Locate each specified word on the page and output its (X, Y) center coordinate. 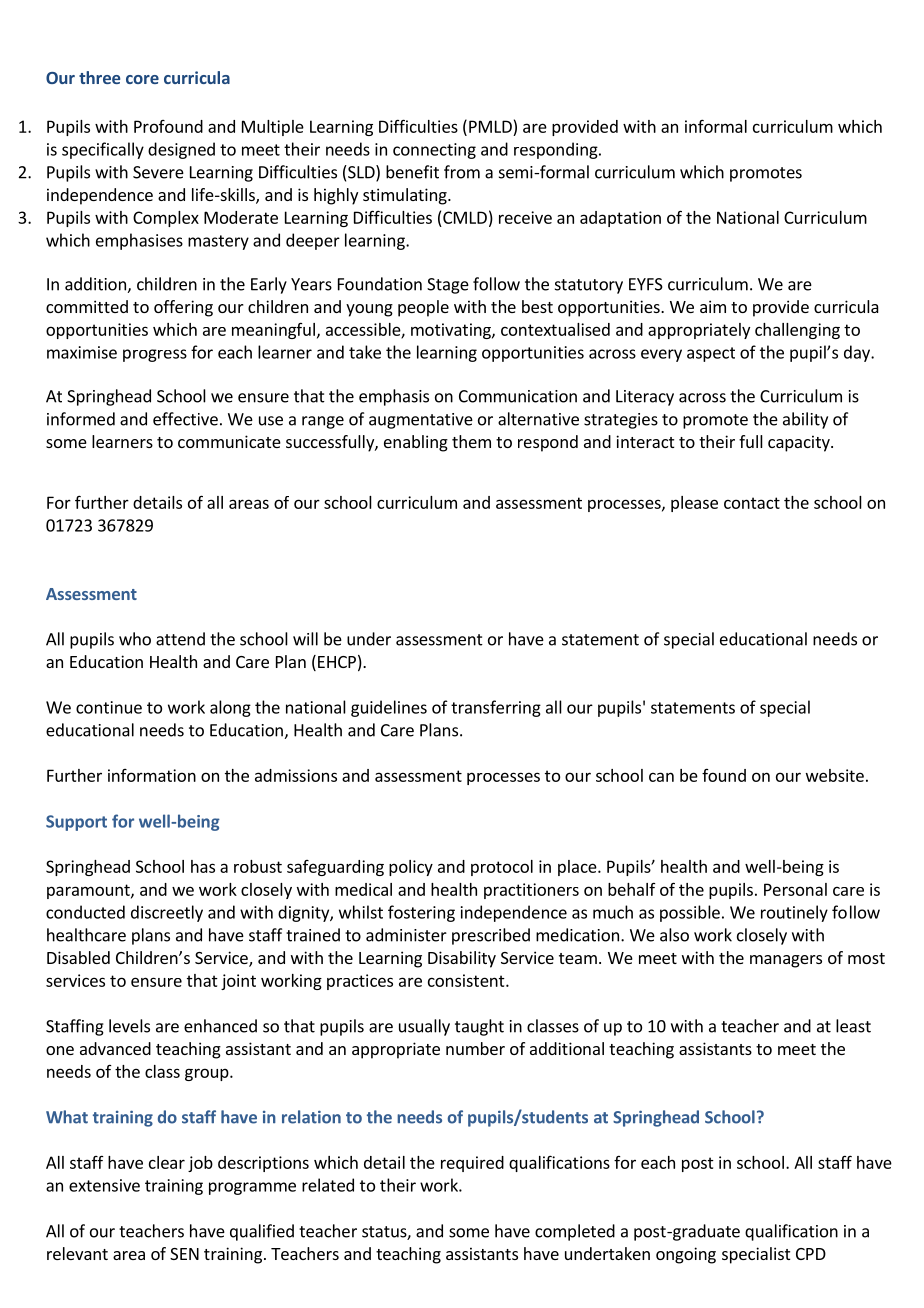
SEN (184, 1254)
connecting (434, 151)
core (142, 79)
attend (180, 639)
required (472, 1164)
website (835, 775)
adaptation (620, 219)
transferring (496, 708)
